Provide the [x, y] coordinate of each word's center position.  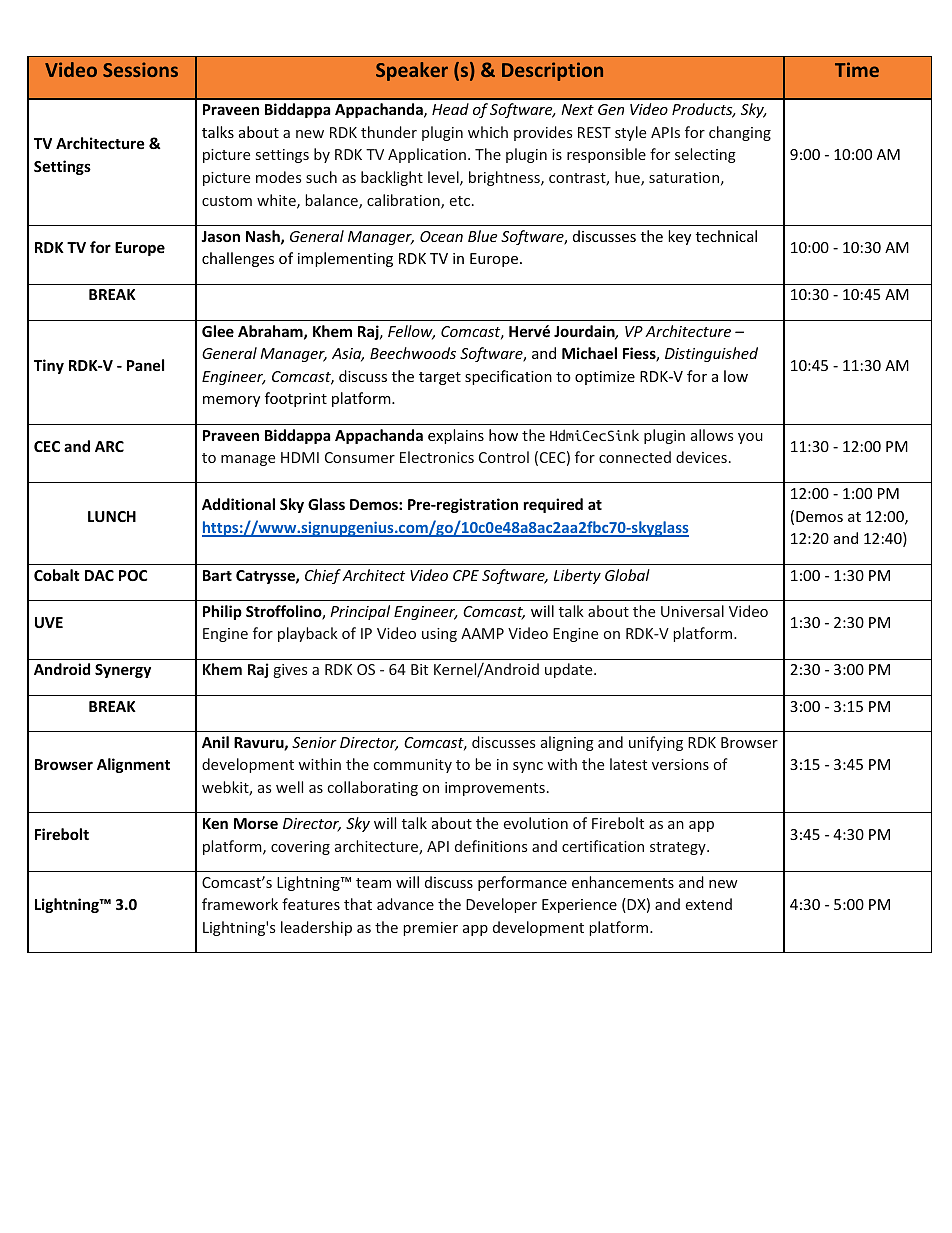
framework [240, 904]
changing [740, 133]
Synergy [123, 671]
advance [405, 904]
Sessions [140, 69]
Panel [145, 365]
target [440, 378]
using [439, 635]
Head [450, 109]
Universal [692, 611]
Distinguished [711, 354]
